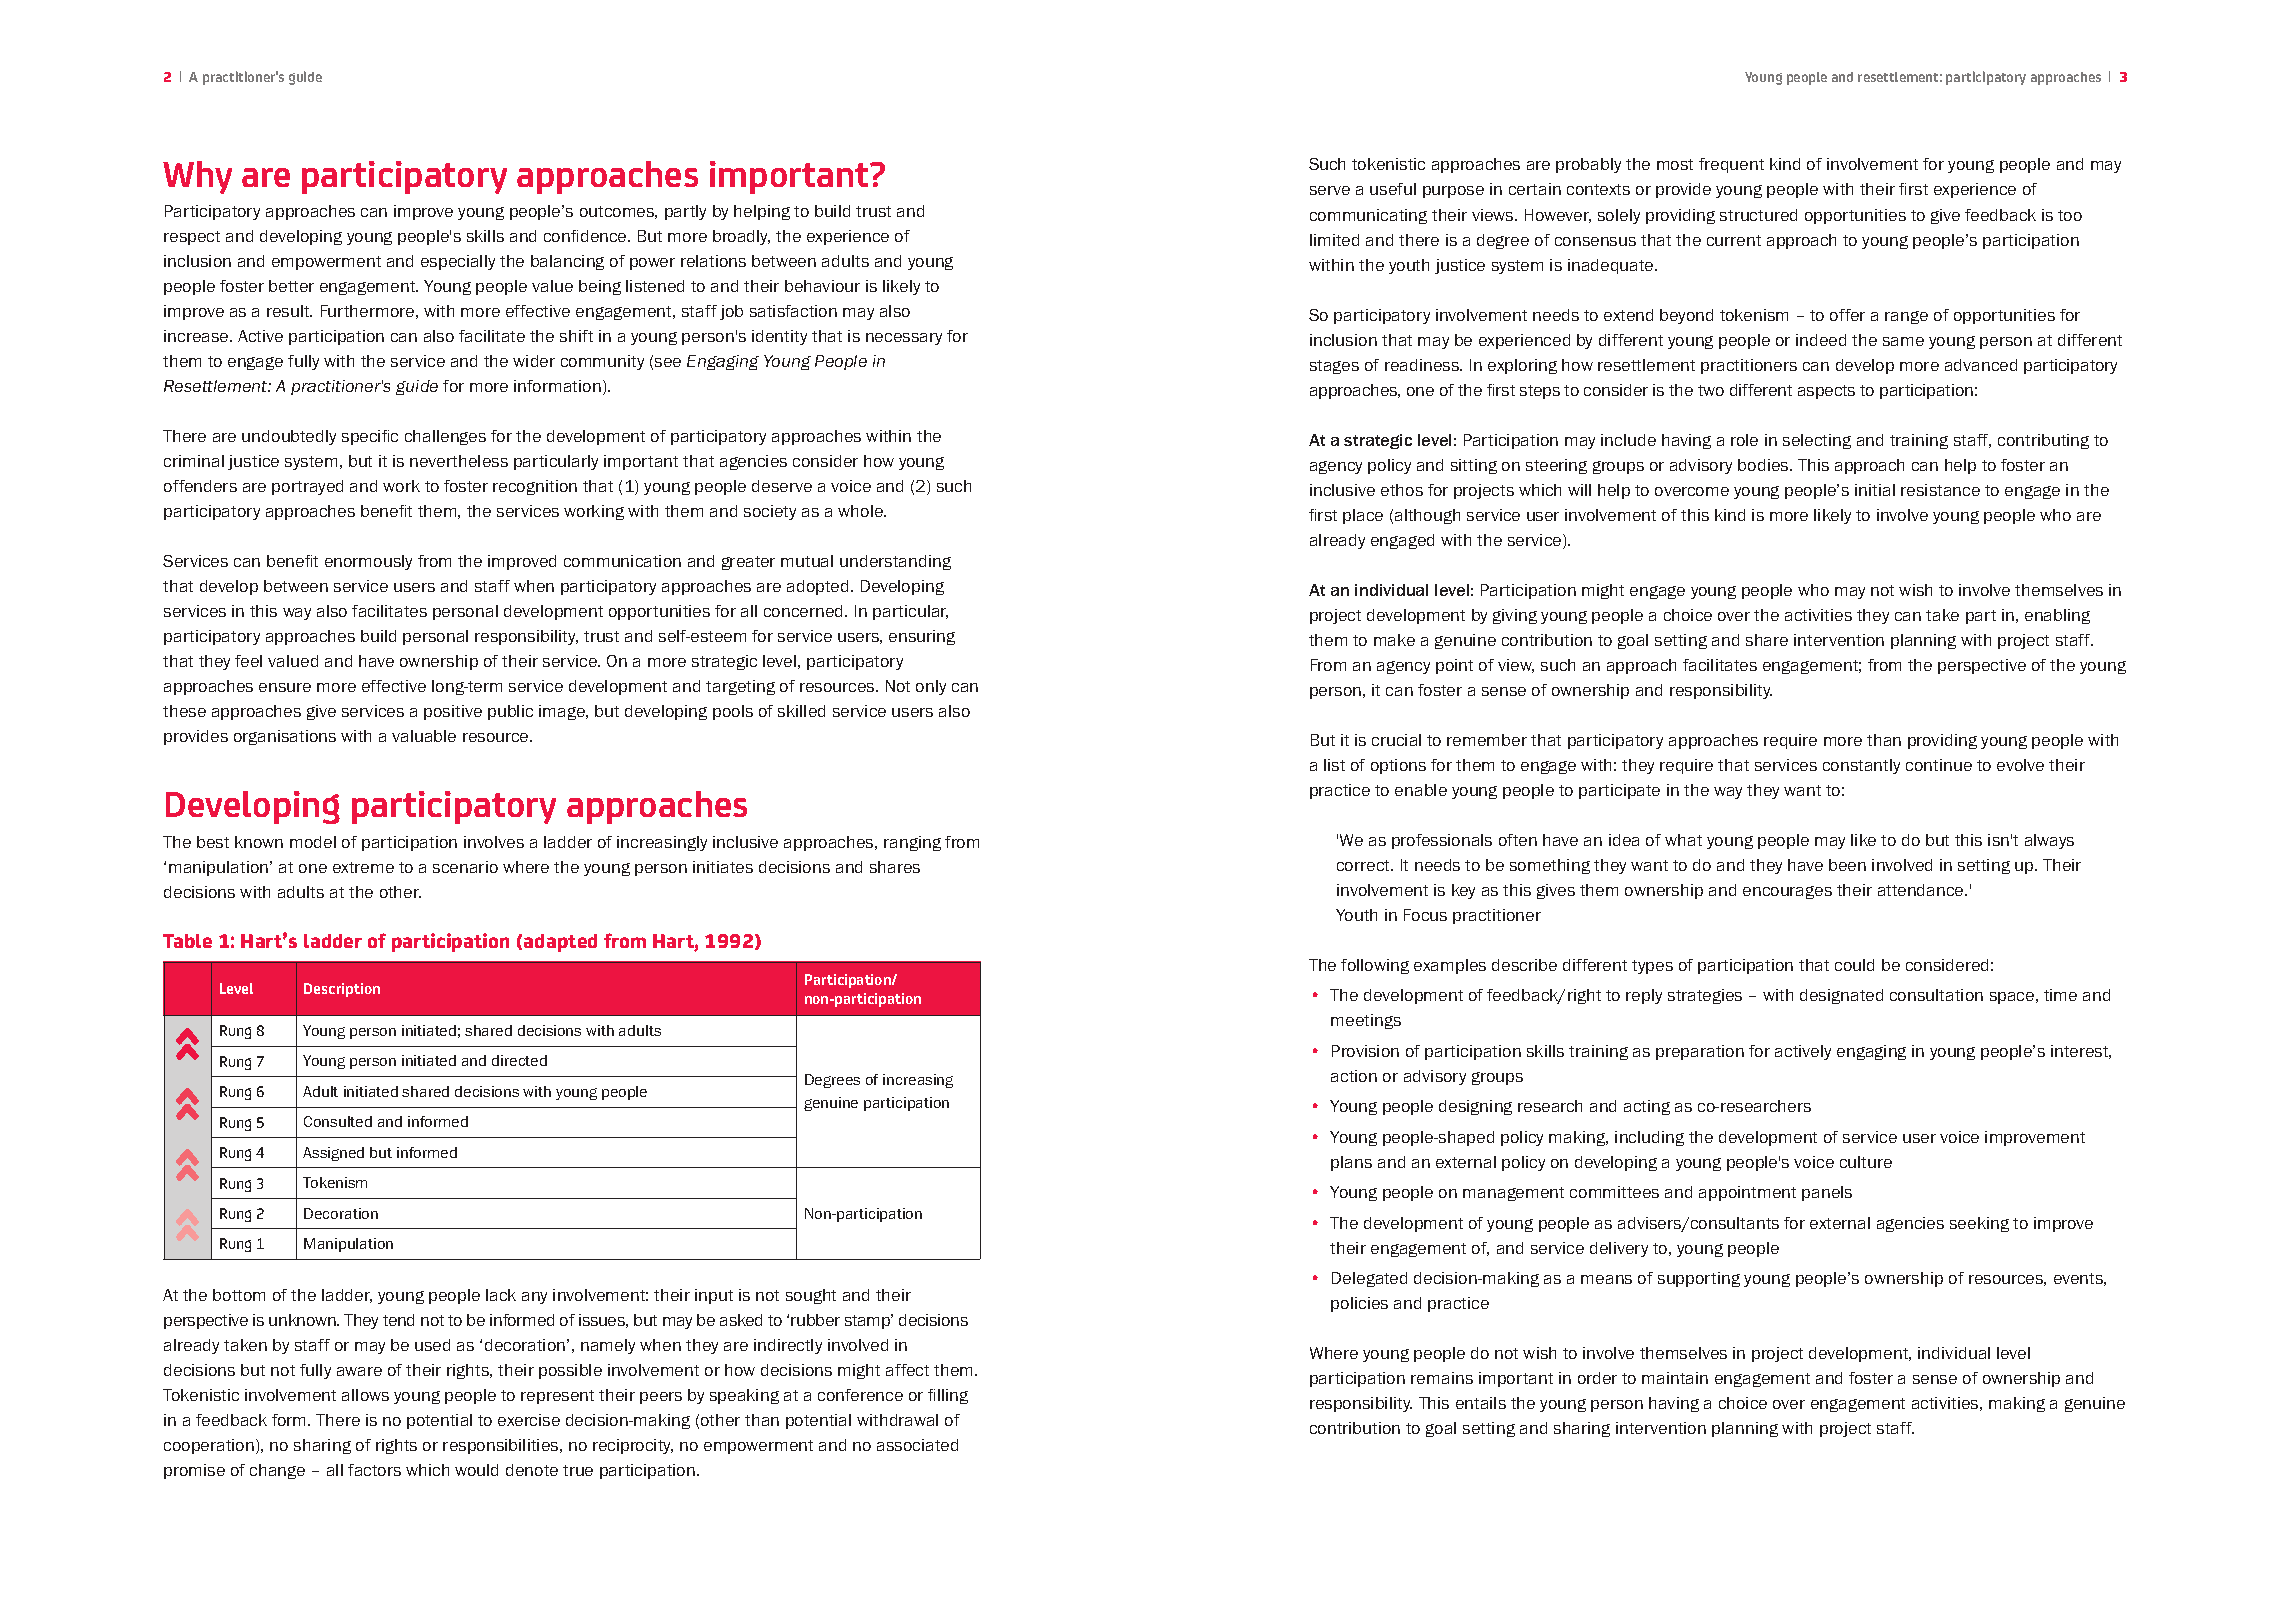 Image resolution: width=2291 pixels, height=1620 pixels. Describe the element at coordinates (1758, 215) in the document. I see `structured` at that location.
